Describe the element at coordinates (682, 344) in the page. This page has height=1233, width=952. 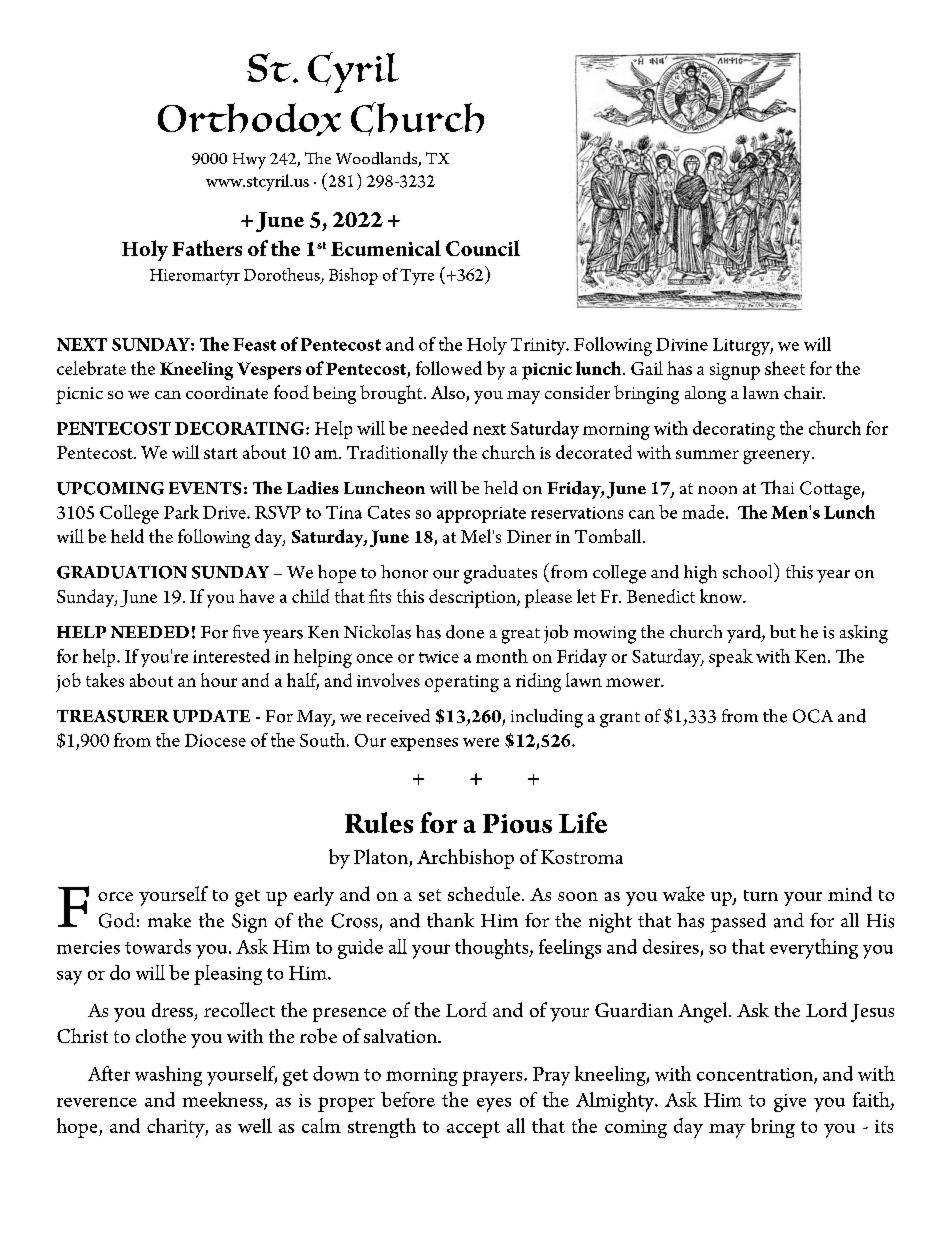
I see `Divine` at that location.
